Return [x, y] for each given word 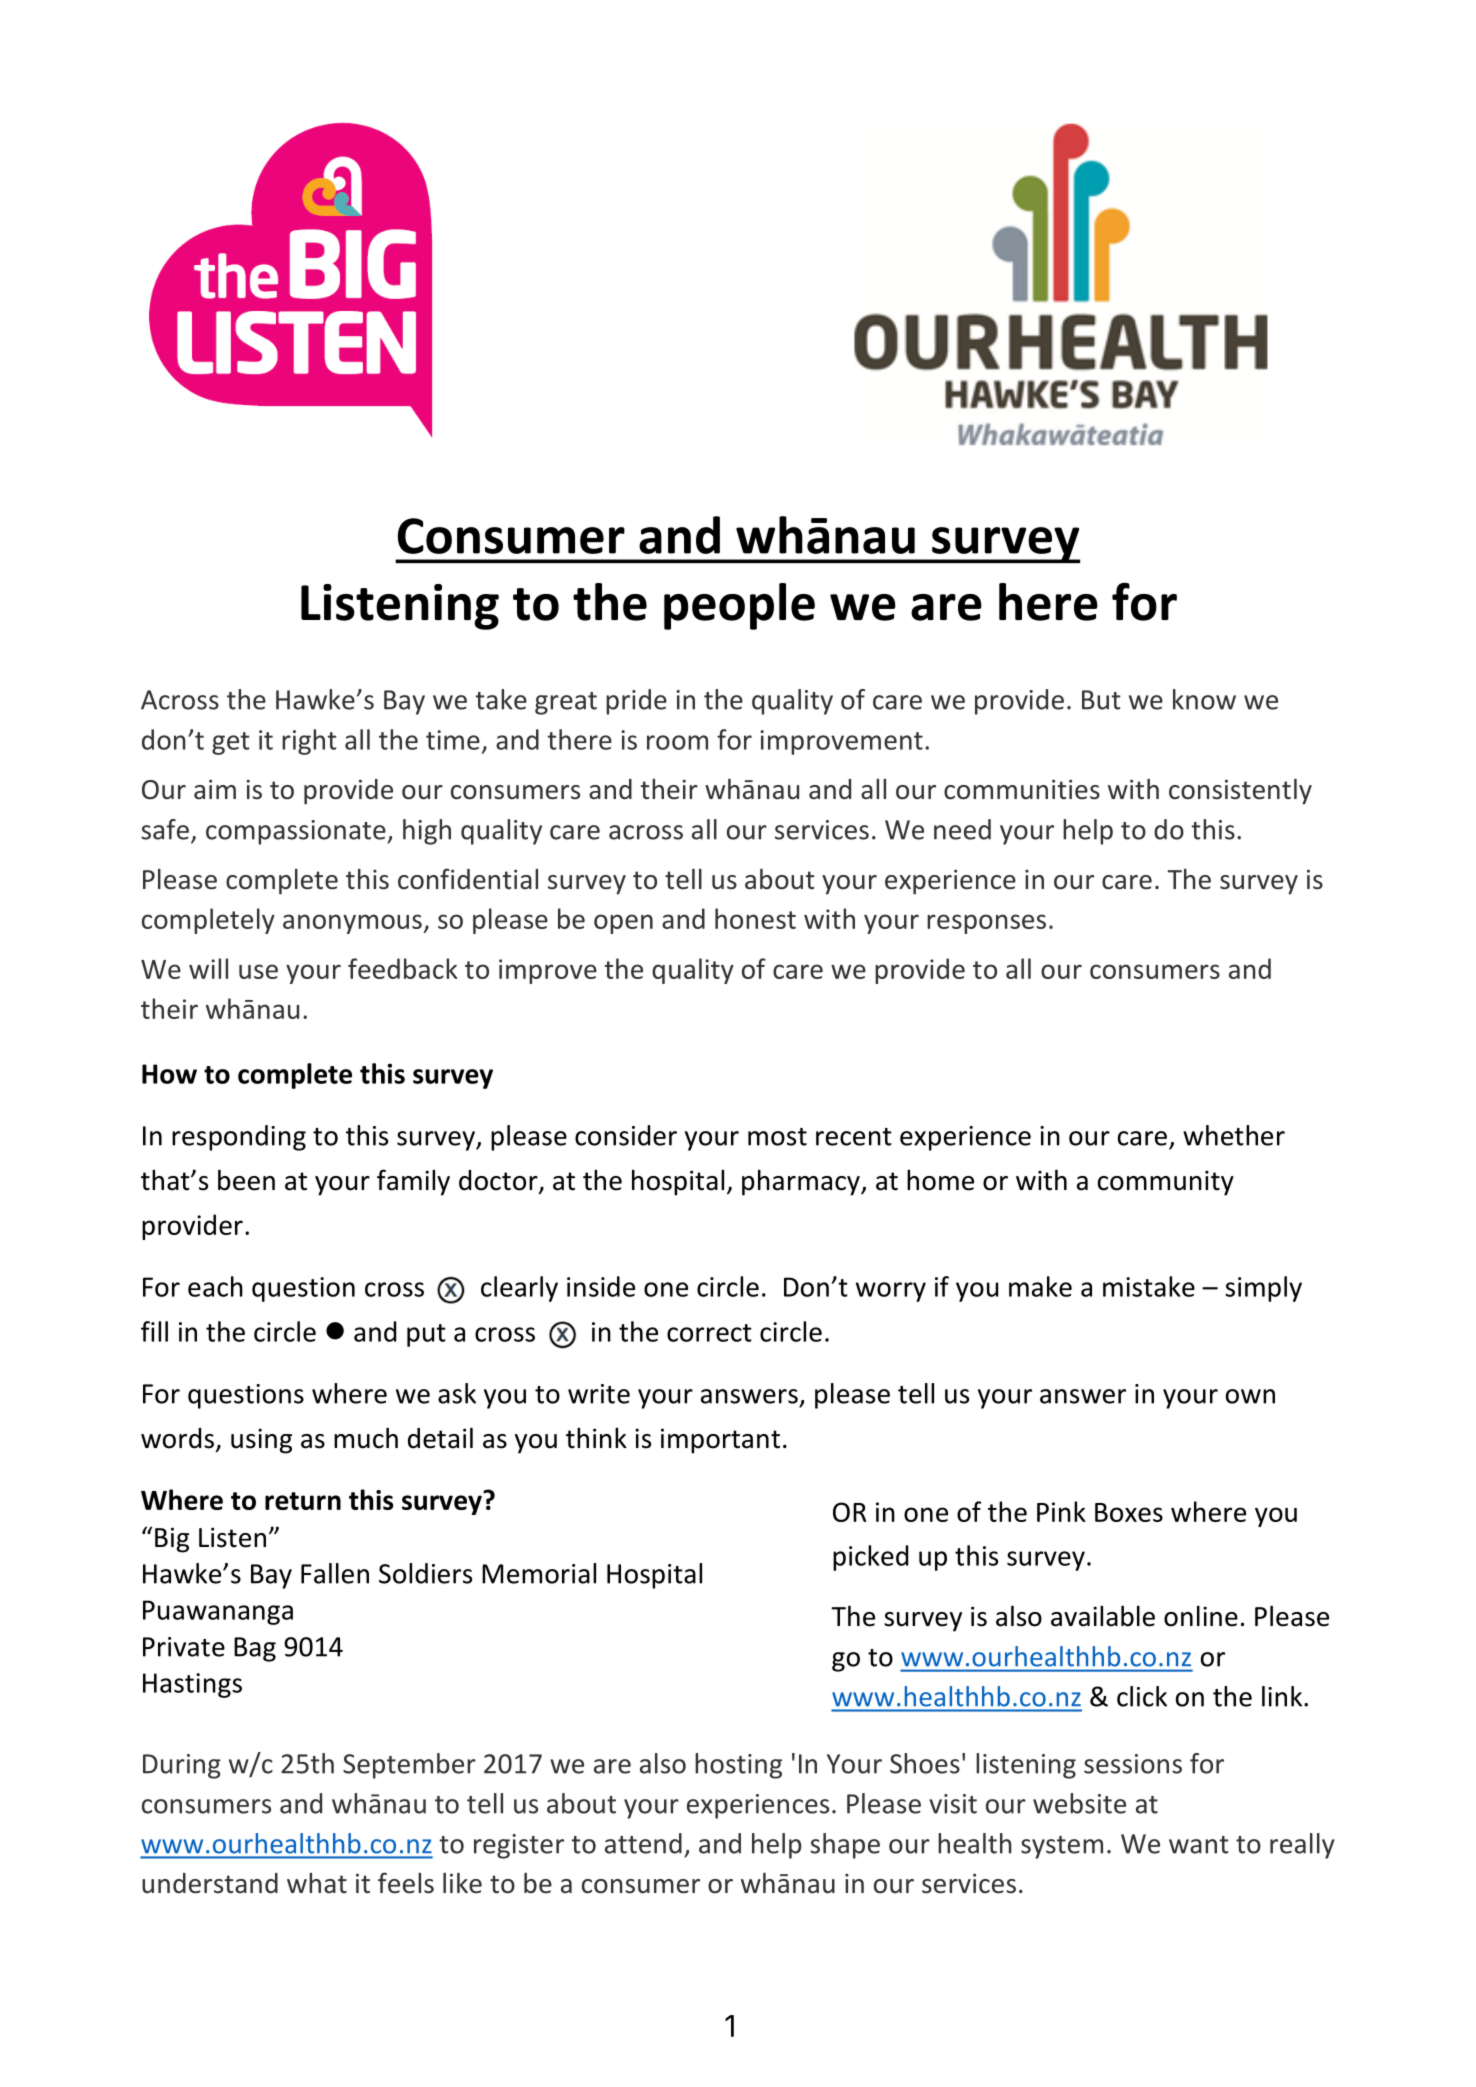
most [777, 1137]
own [1250, 1396]
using [261, 1441]
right [309, 742]
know [1204, 699]
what [317, 1883]
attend [643, 1843]
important [720, 1441]
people [739, 606]
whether [1234, 1135]
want [1199, 1845]
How [169, 1074]
